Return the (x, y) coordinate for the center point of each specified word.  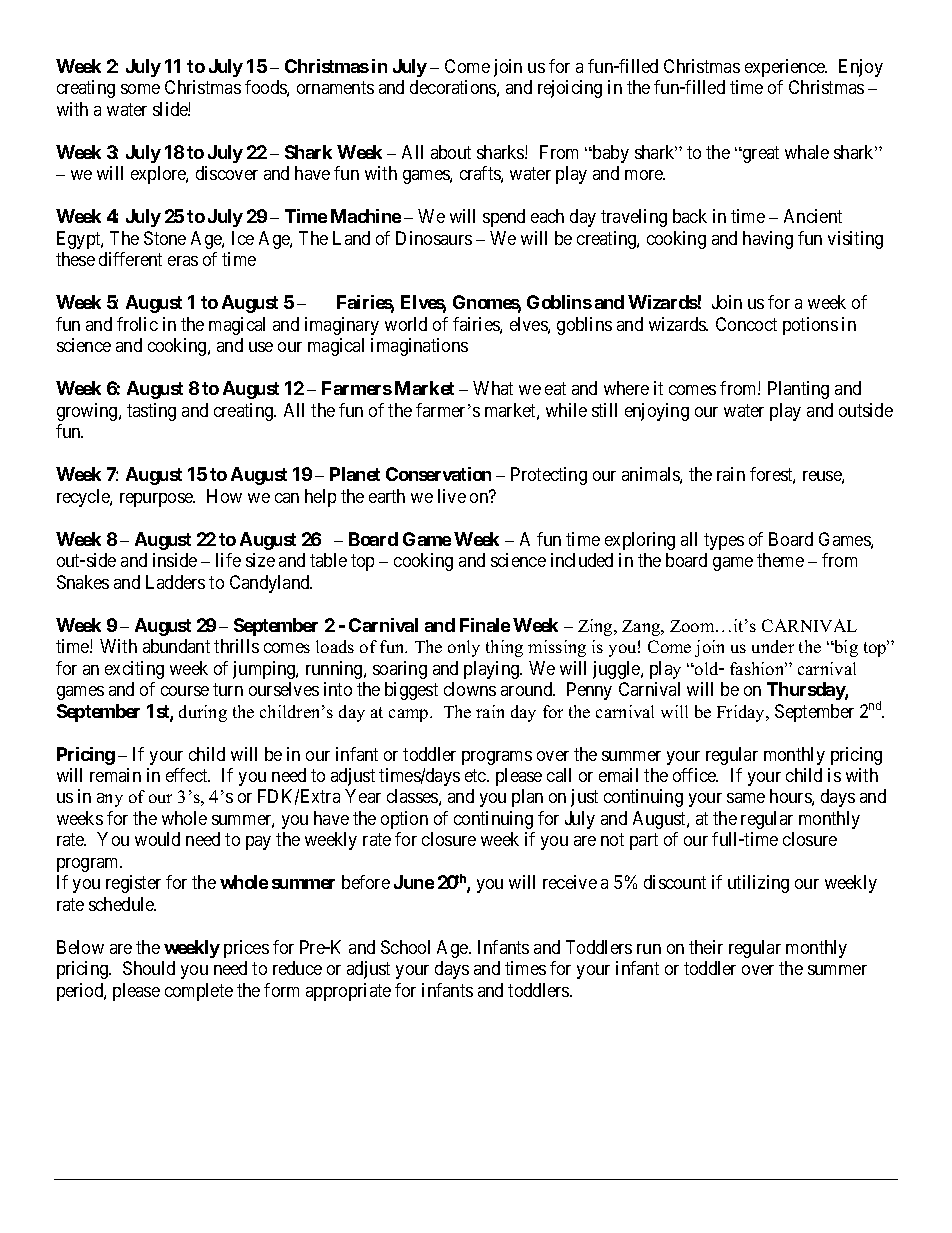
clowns (470, 689)
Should (149, 968)
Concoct (746, 324)
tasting (151, 412)
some (140, 89)
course (185, 691)
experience (786, 68)
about (451, 152)
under (773, 646)
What (493, 388)
